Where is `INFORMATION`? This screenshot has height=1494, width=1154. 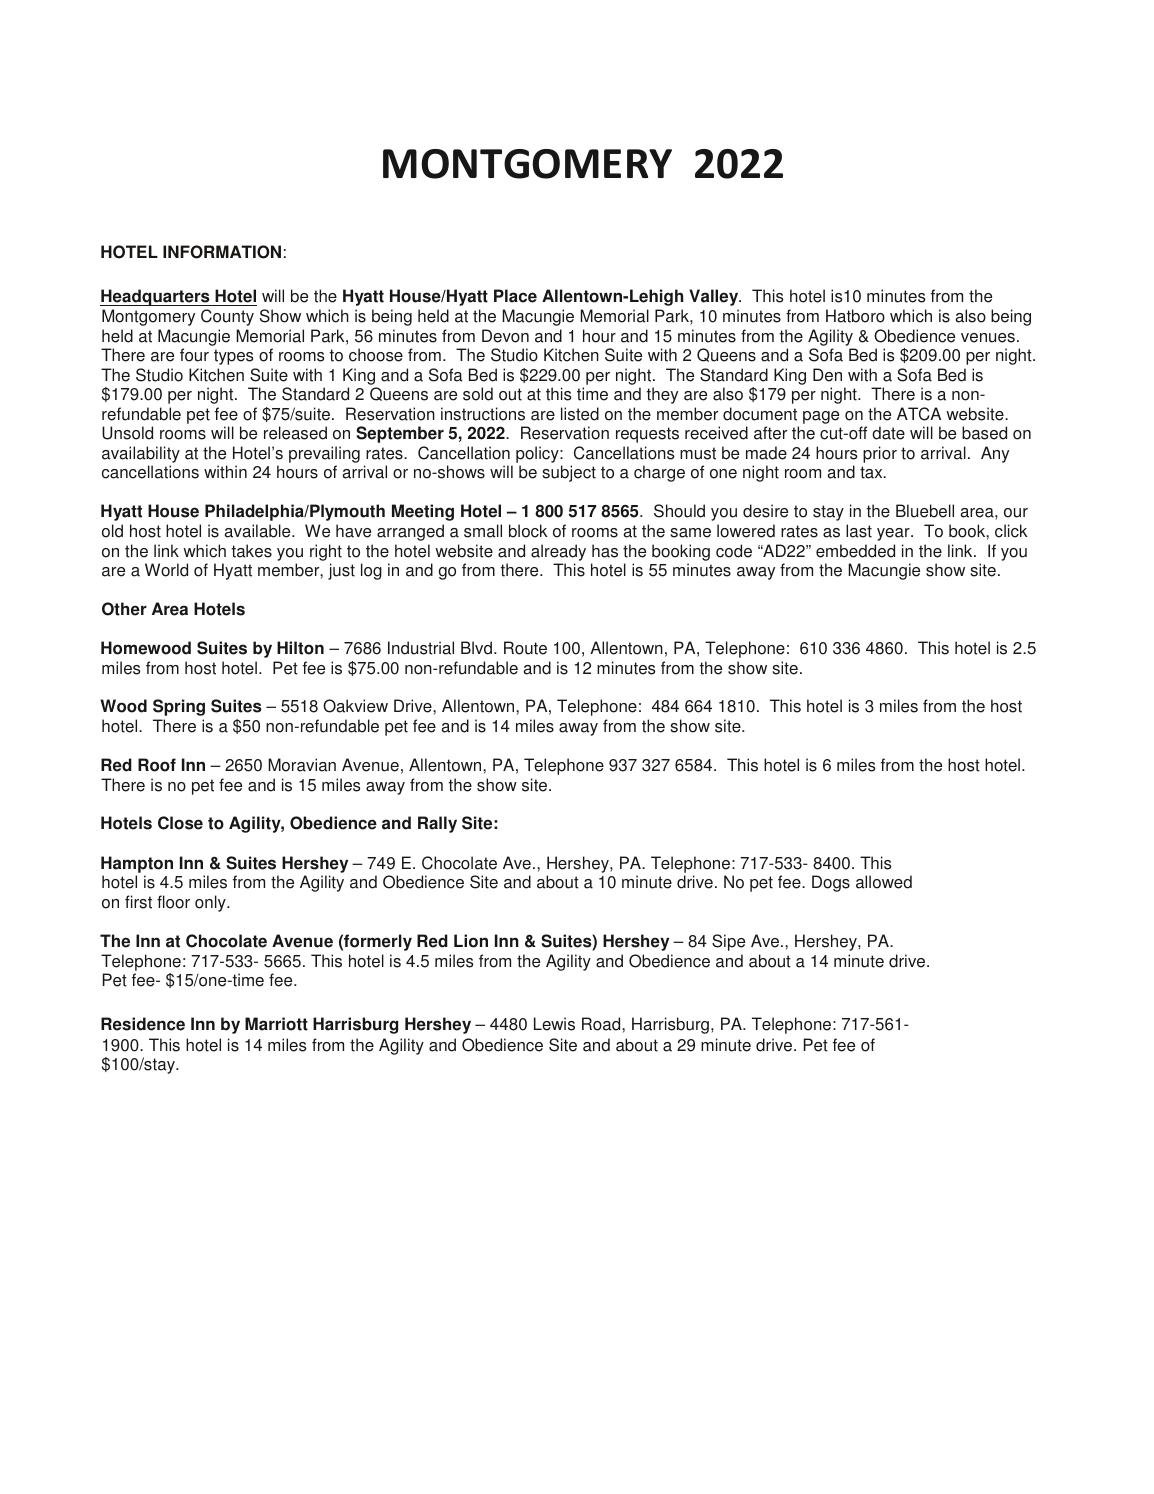
INFORMATION is located at coordinates (222, 252).
